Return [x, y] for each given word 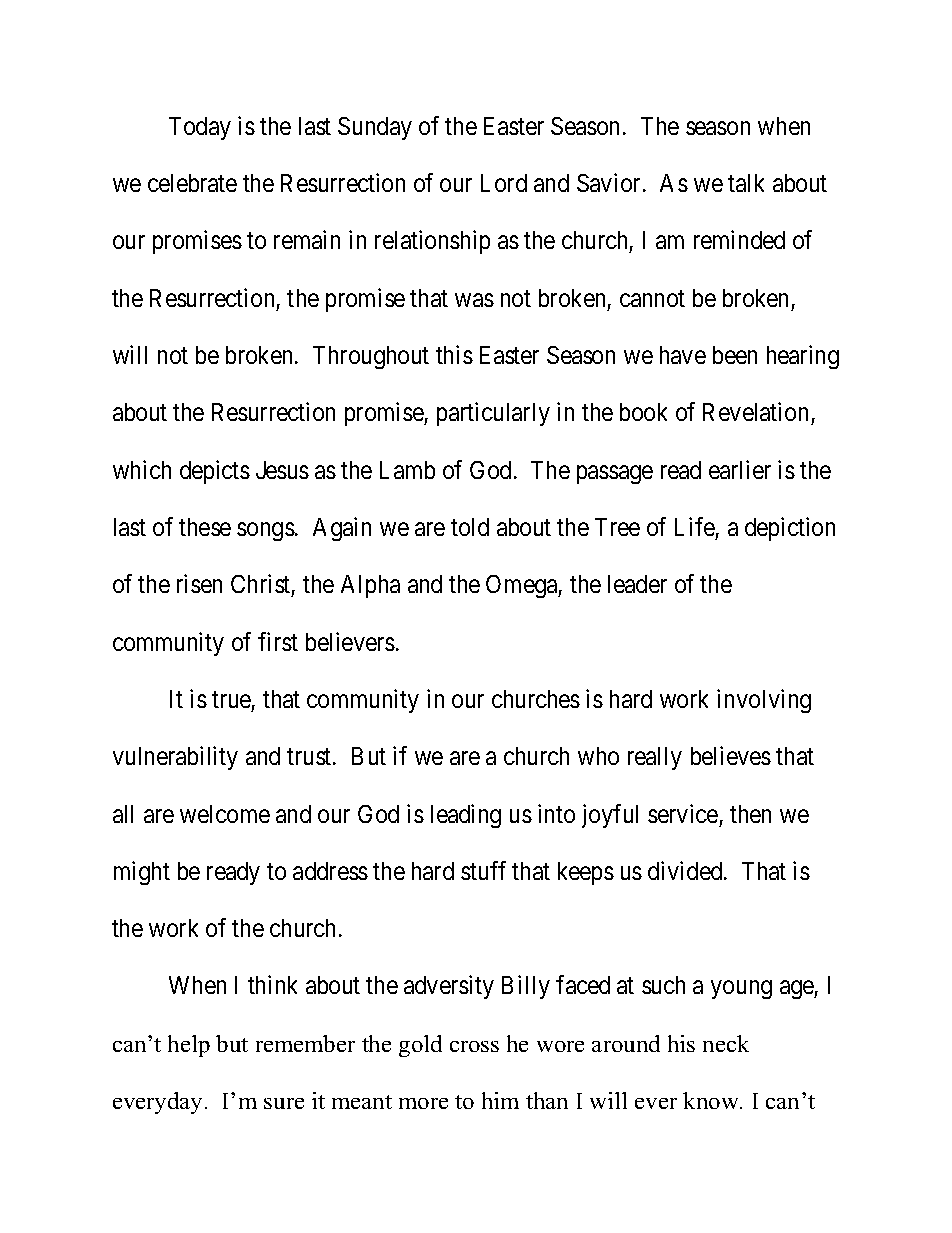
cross [474, 1046]
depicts [215, 472]
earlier [740, 469]
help [189, 1046]
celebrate [192, 183]
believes [731, 755]
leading [466, 816]
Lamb [407, 470]
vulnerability [175, 758]
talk [746, 183]
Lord [504, 183]
